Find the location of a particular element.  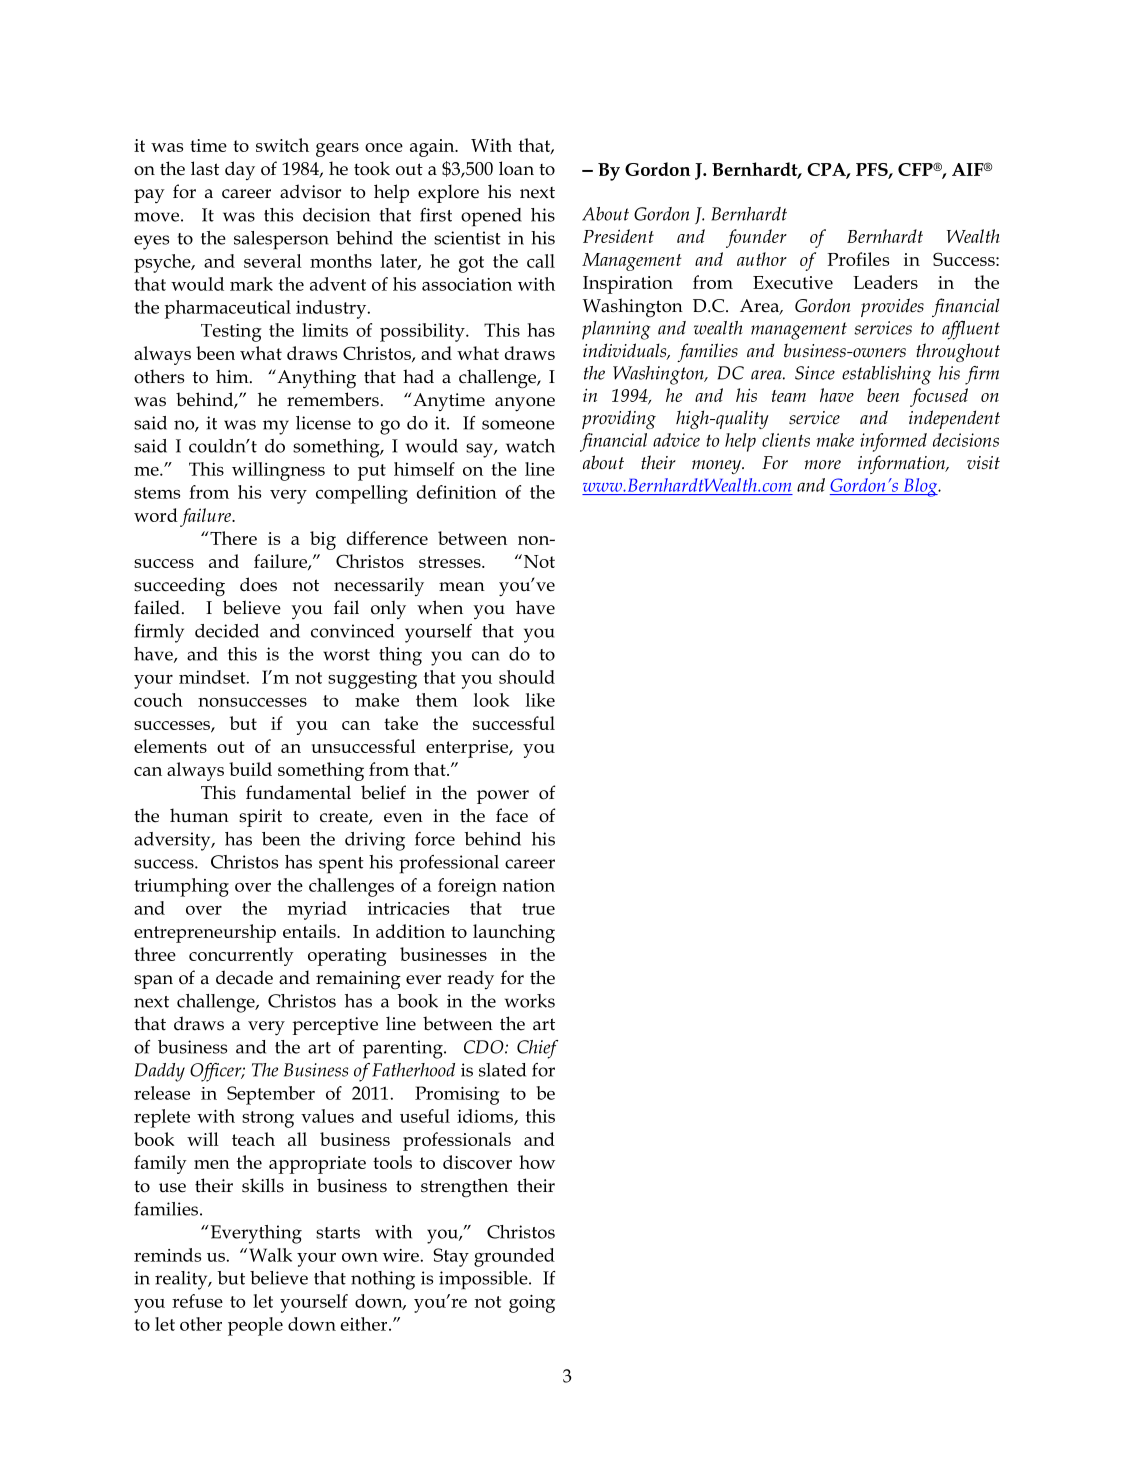

decided is located at coordinates (227, 631).
